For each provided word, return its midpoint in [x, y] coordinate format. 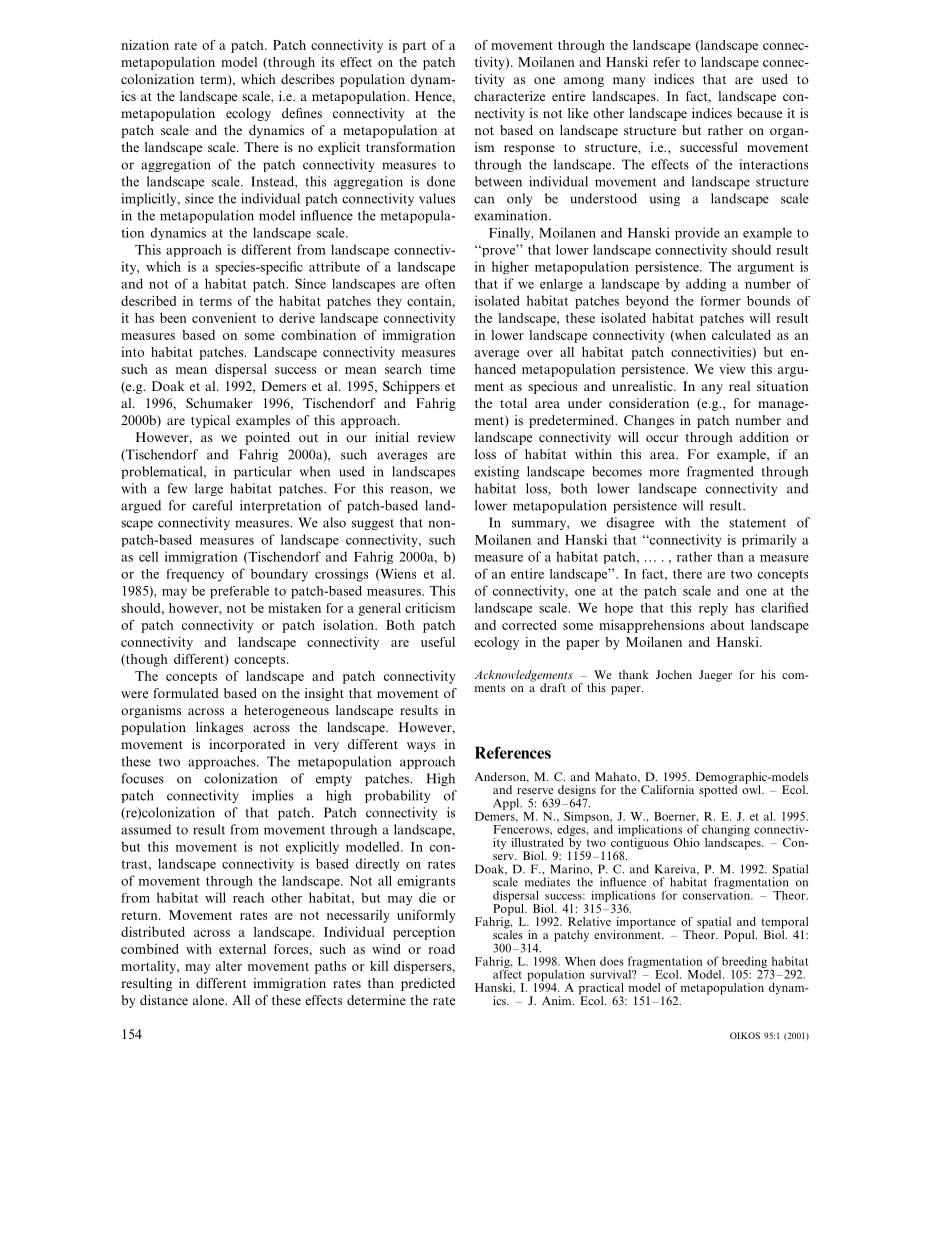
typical [210, 421]
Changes [649, 421]
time [442, 369]
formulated [186, 693]
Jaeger [715, 676]
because [759, 113]
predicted [428, 984]
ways [421, 747]
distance [164, 1000]
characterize [509, 96]
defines [302, 113]
